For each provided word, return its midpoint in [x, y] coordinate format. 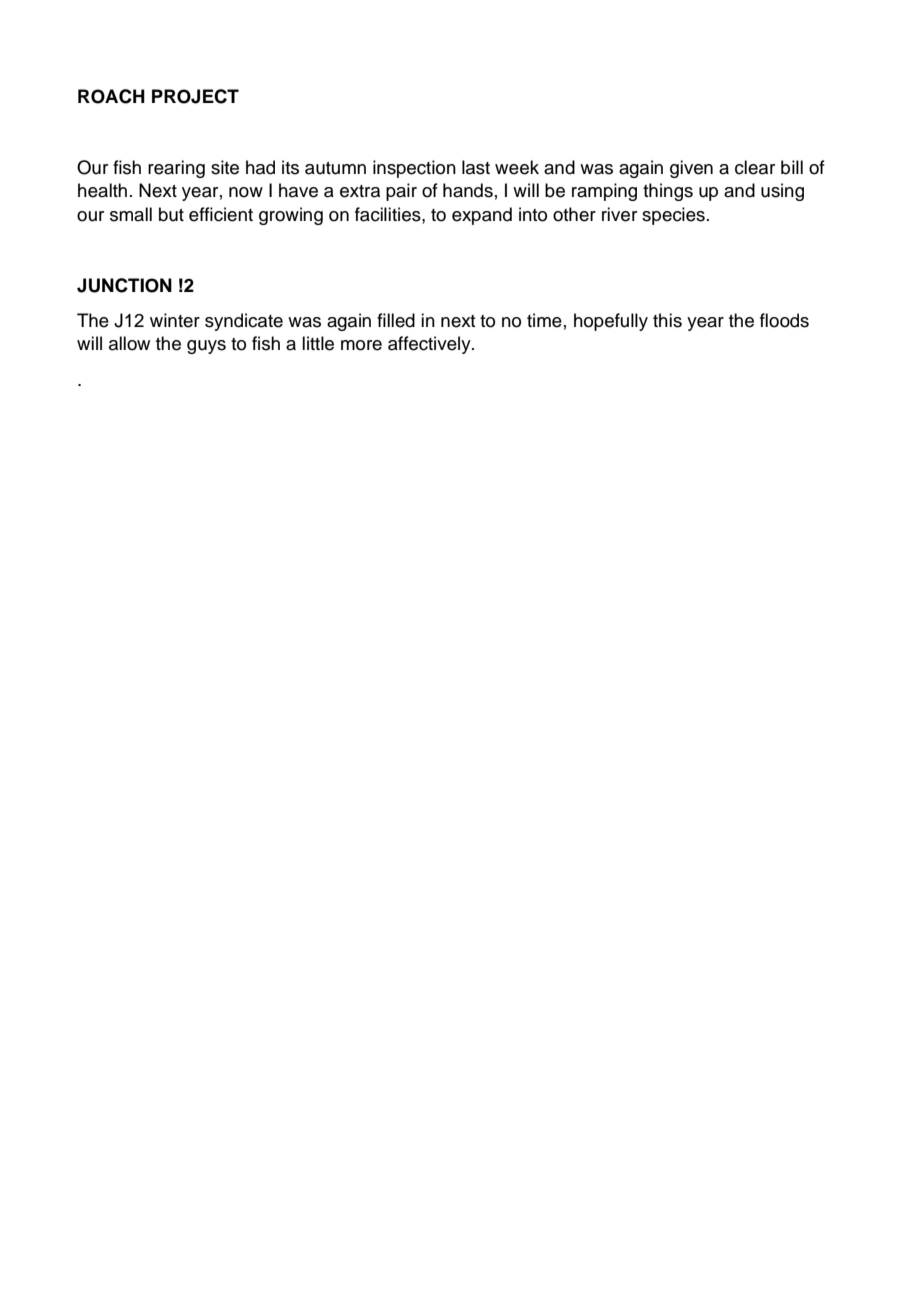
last [476, 167]
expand [482, 216]
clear [755, 167]
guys [206, 347]
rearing [176, 169]
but [171, 214]
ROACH [111, 96]
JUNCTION [124, 285]
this [667, 320]
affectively [430, 345]
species [673, 216]
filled [396, 320]
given [691, 169]
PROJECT [195, 96]
